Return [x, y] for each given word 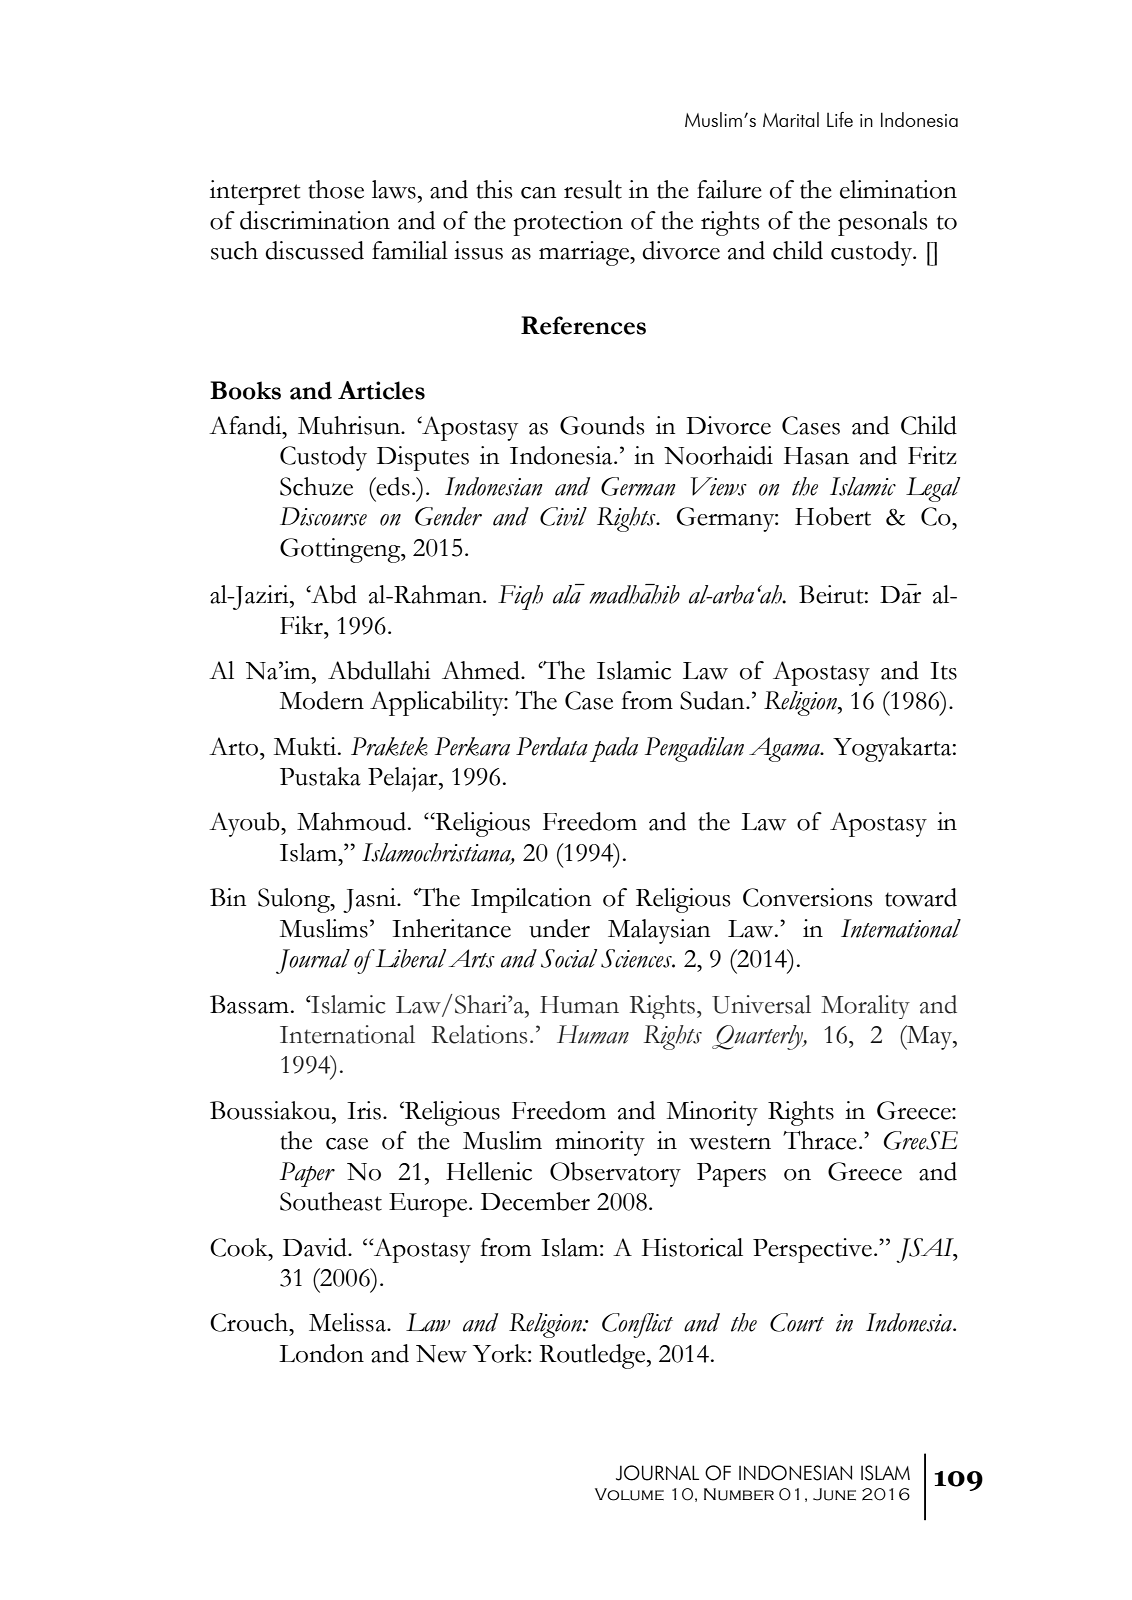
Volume [629, 1494]
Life [840, 119]
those [336, 189]
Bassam [249, 1004]
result [593, 189]
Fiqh [520, 597]
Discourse [323, 516]
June [834, 1494]
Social [569, 958]
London [321, 1353]
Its [943, 671]
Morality [865, 1007]
